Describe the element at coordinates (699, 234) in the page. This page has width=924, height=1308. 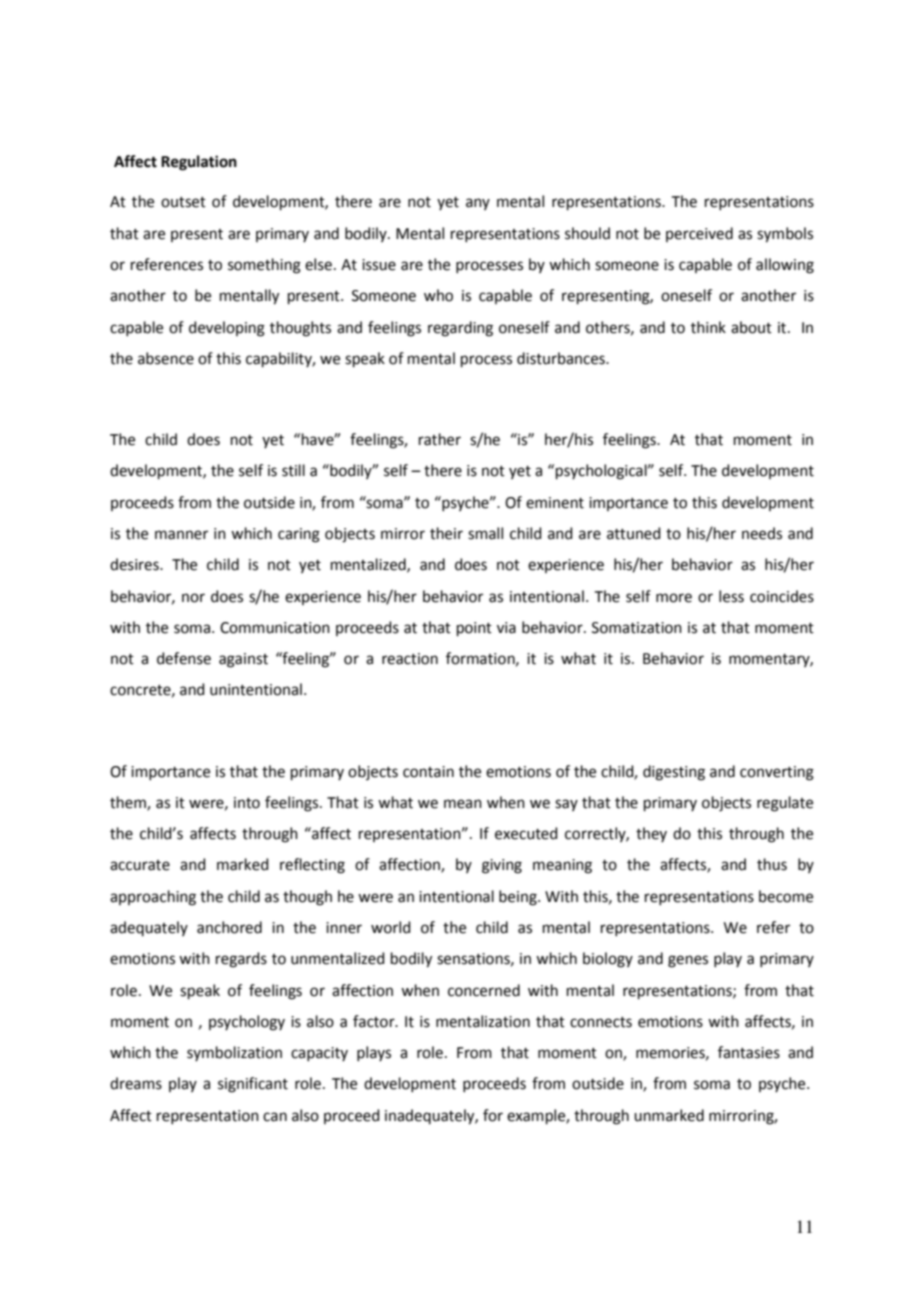
I see `perceived` at that location.
